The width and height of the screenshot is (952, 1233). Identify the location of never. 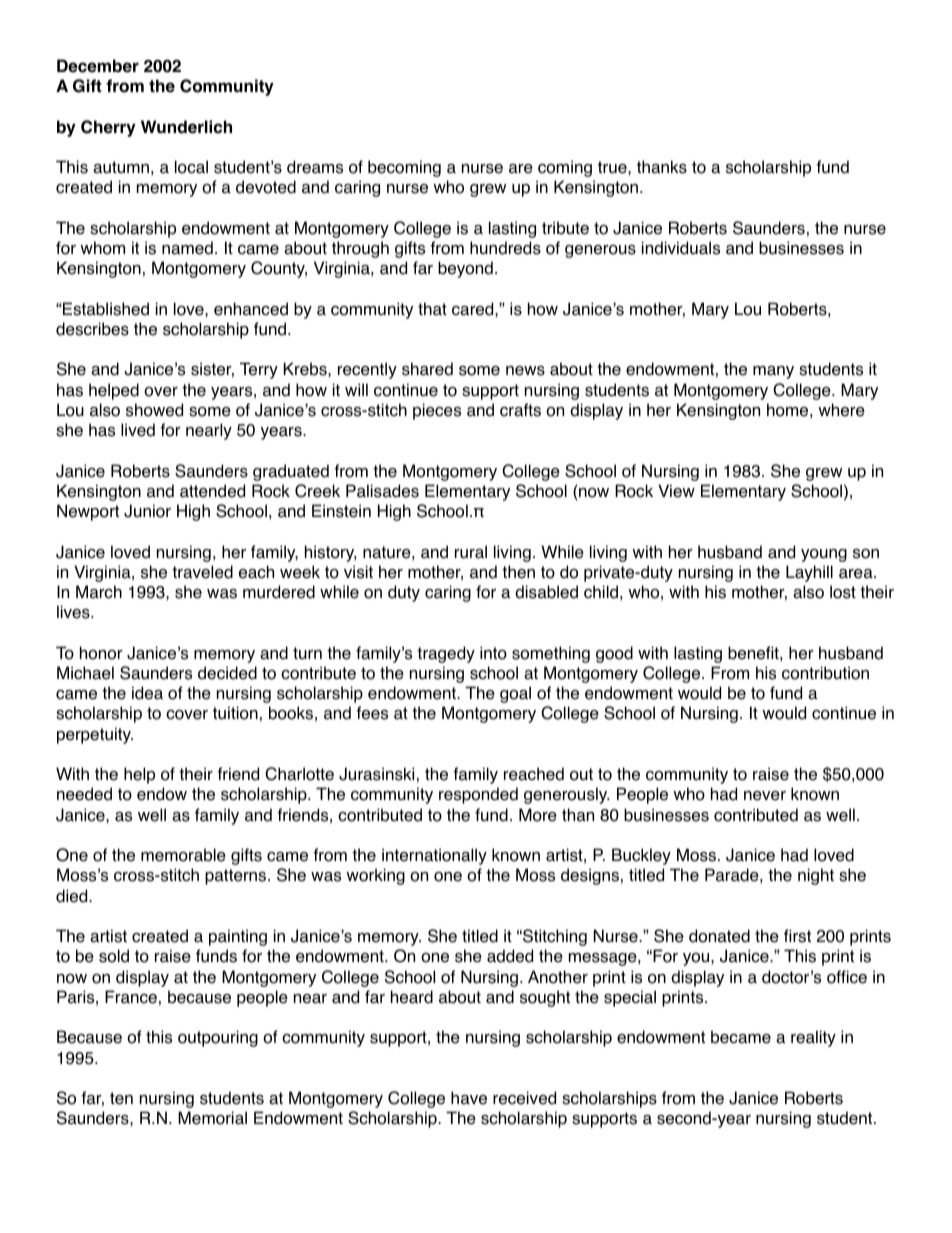
(765, 796).
